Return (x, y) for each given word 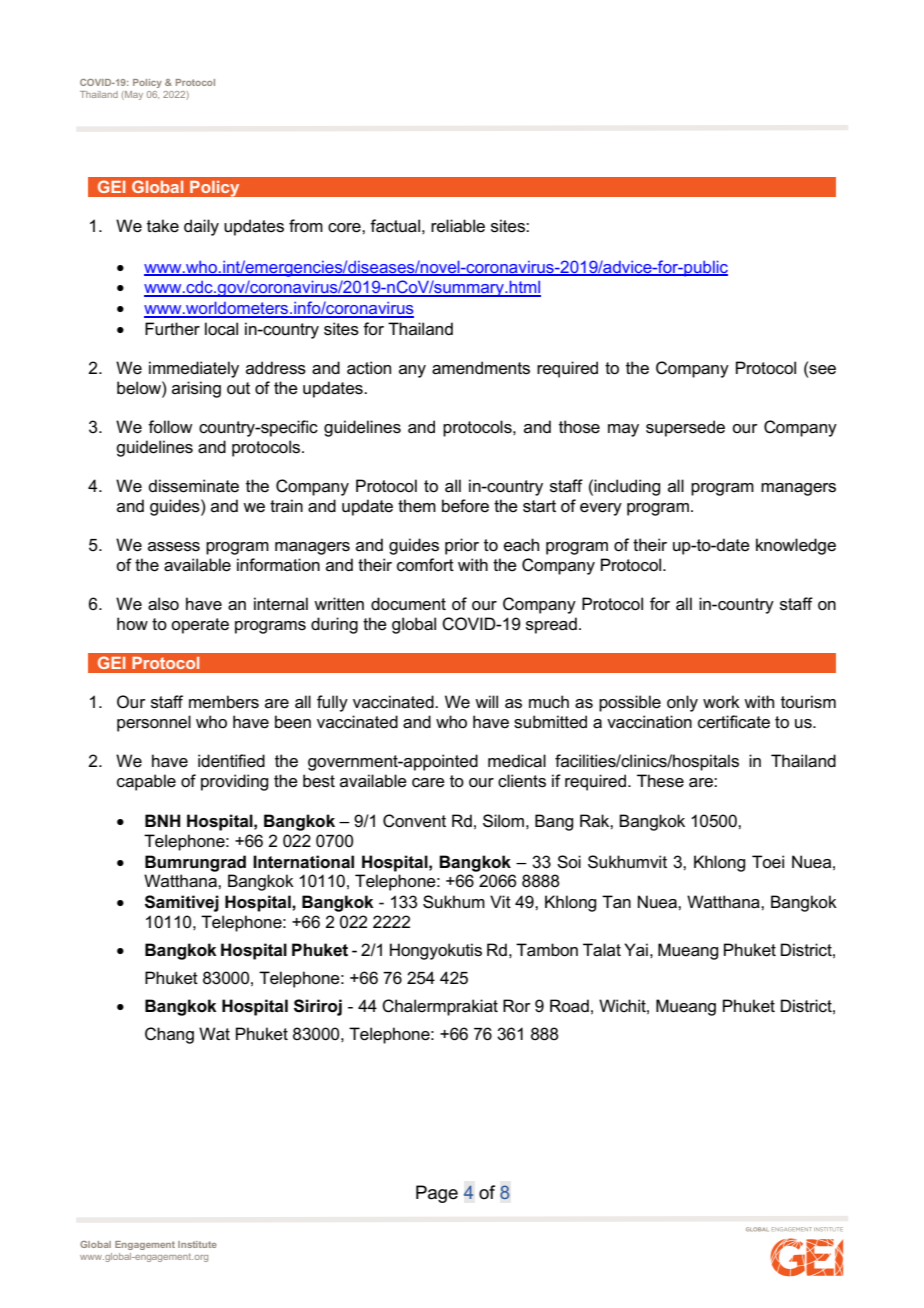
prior (462, 546)
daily (201, 227)
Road (569, 1006)
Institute (197, 1244)
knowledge (796, 546)
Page (437, 1194)
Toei (768, 862)
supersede (685, 428)
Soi (569, 862)
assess (174, 547)
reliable (458, 226)
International (303, 862)
